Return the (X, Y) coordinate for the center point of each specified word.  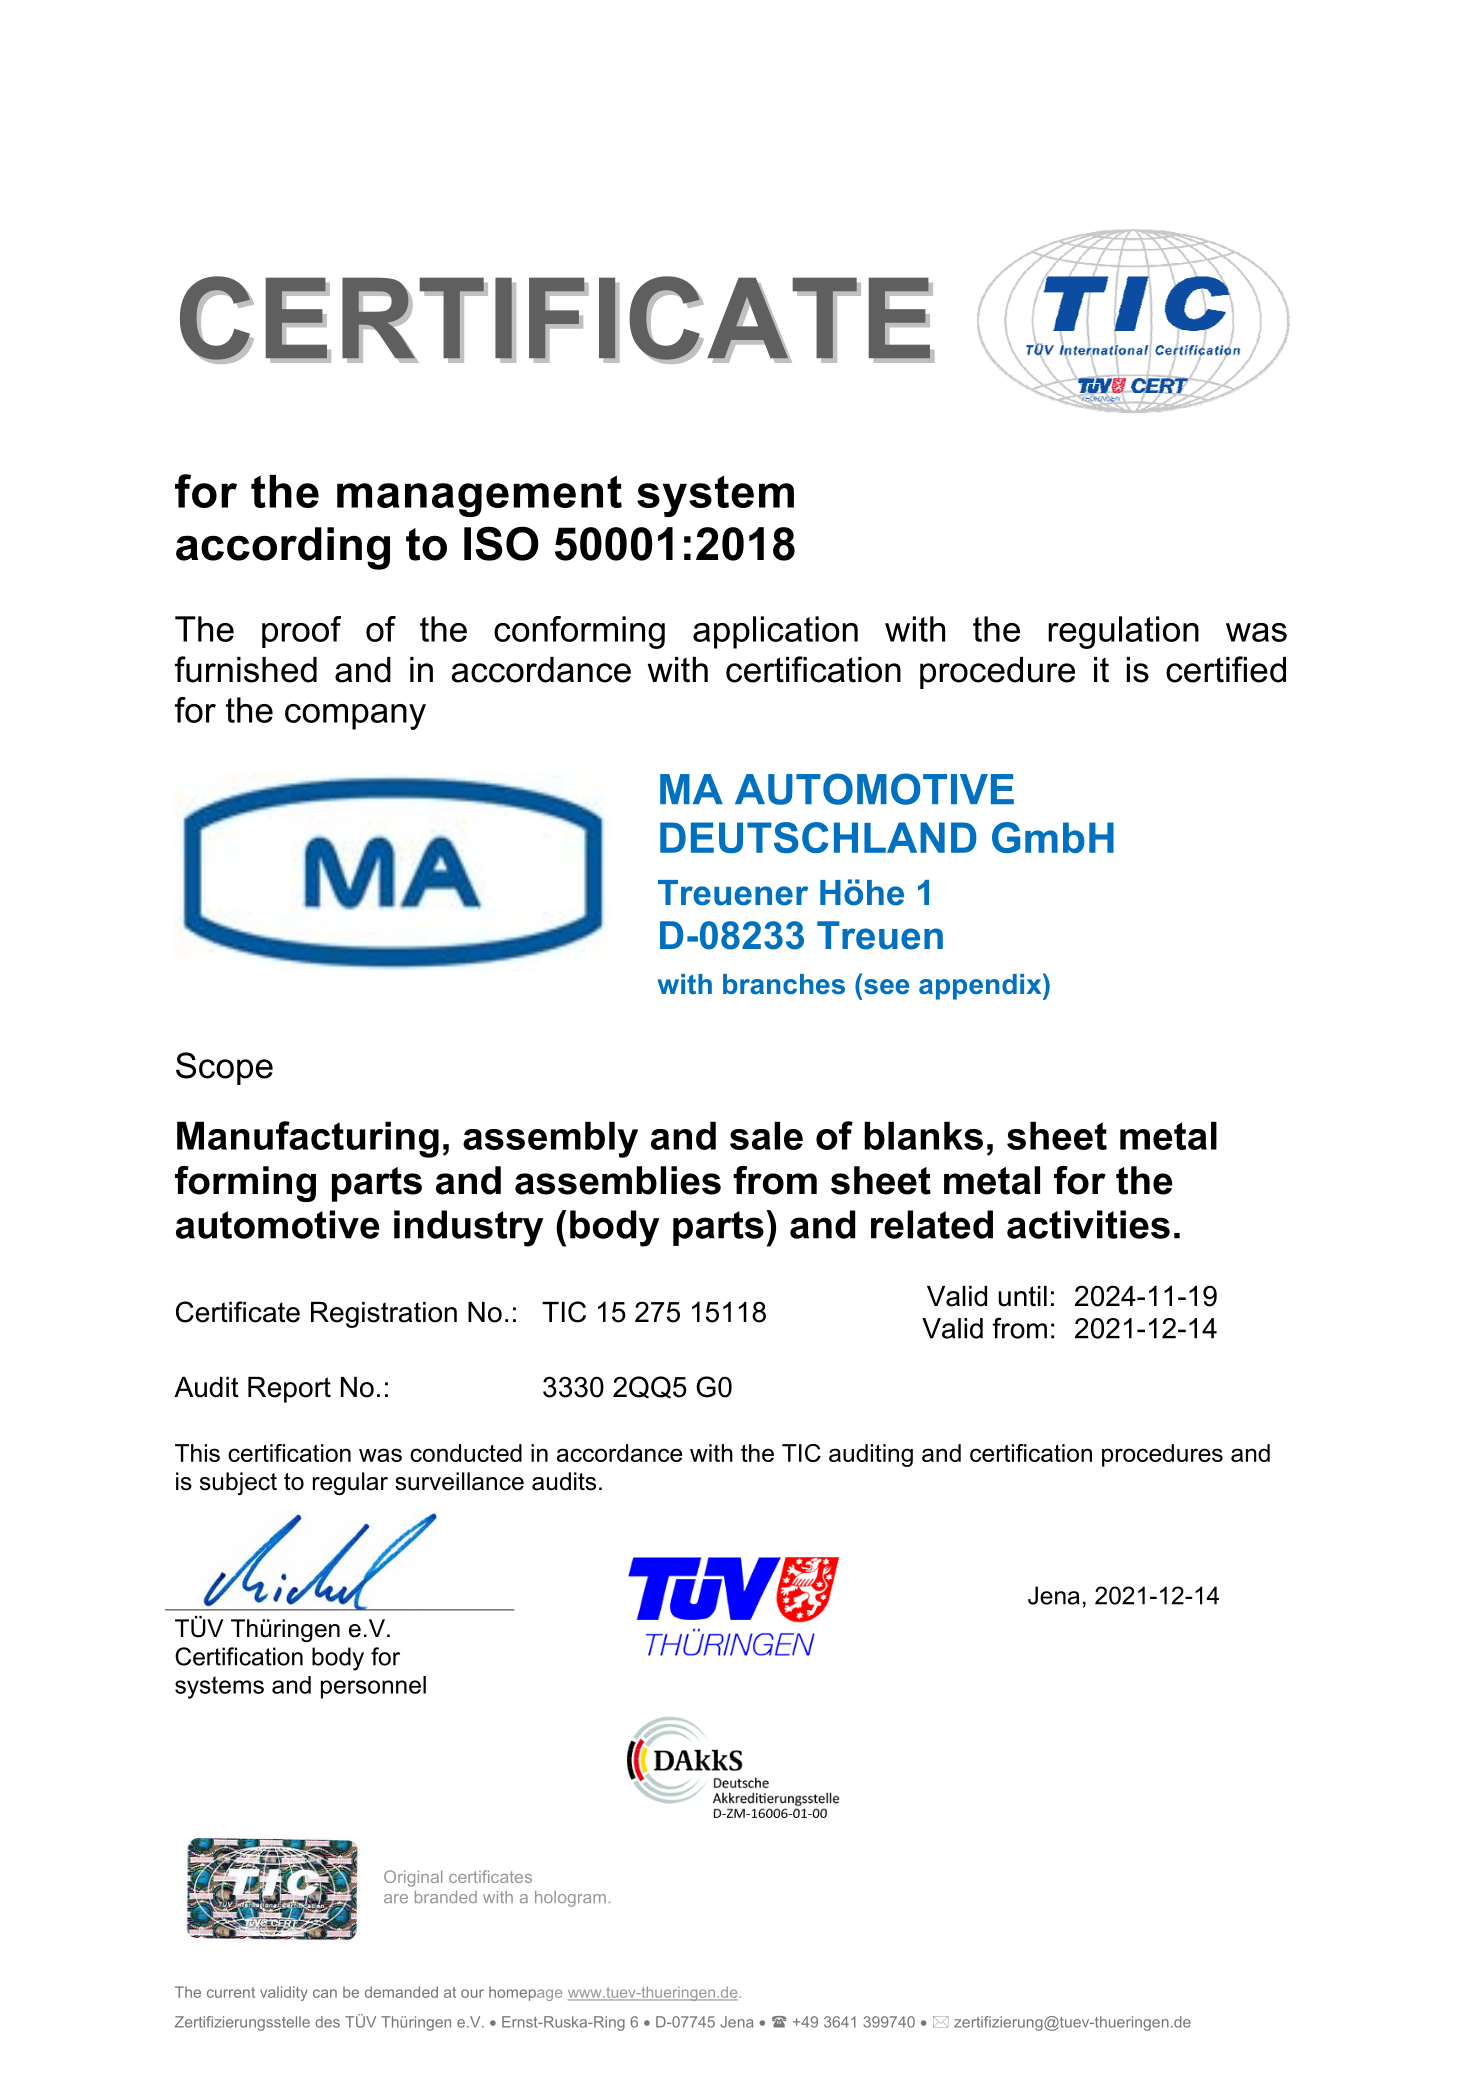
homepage (525, 1993)
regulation (1123, 632)
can (325, 1993)
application (775, 632)
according (283, 548)
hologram (570, 1899)
